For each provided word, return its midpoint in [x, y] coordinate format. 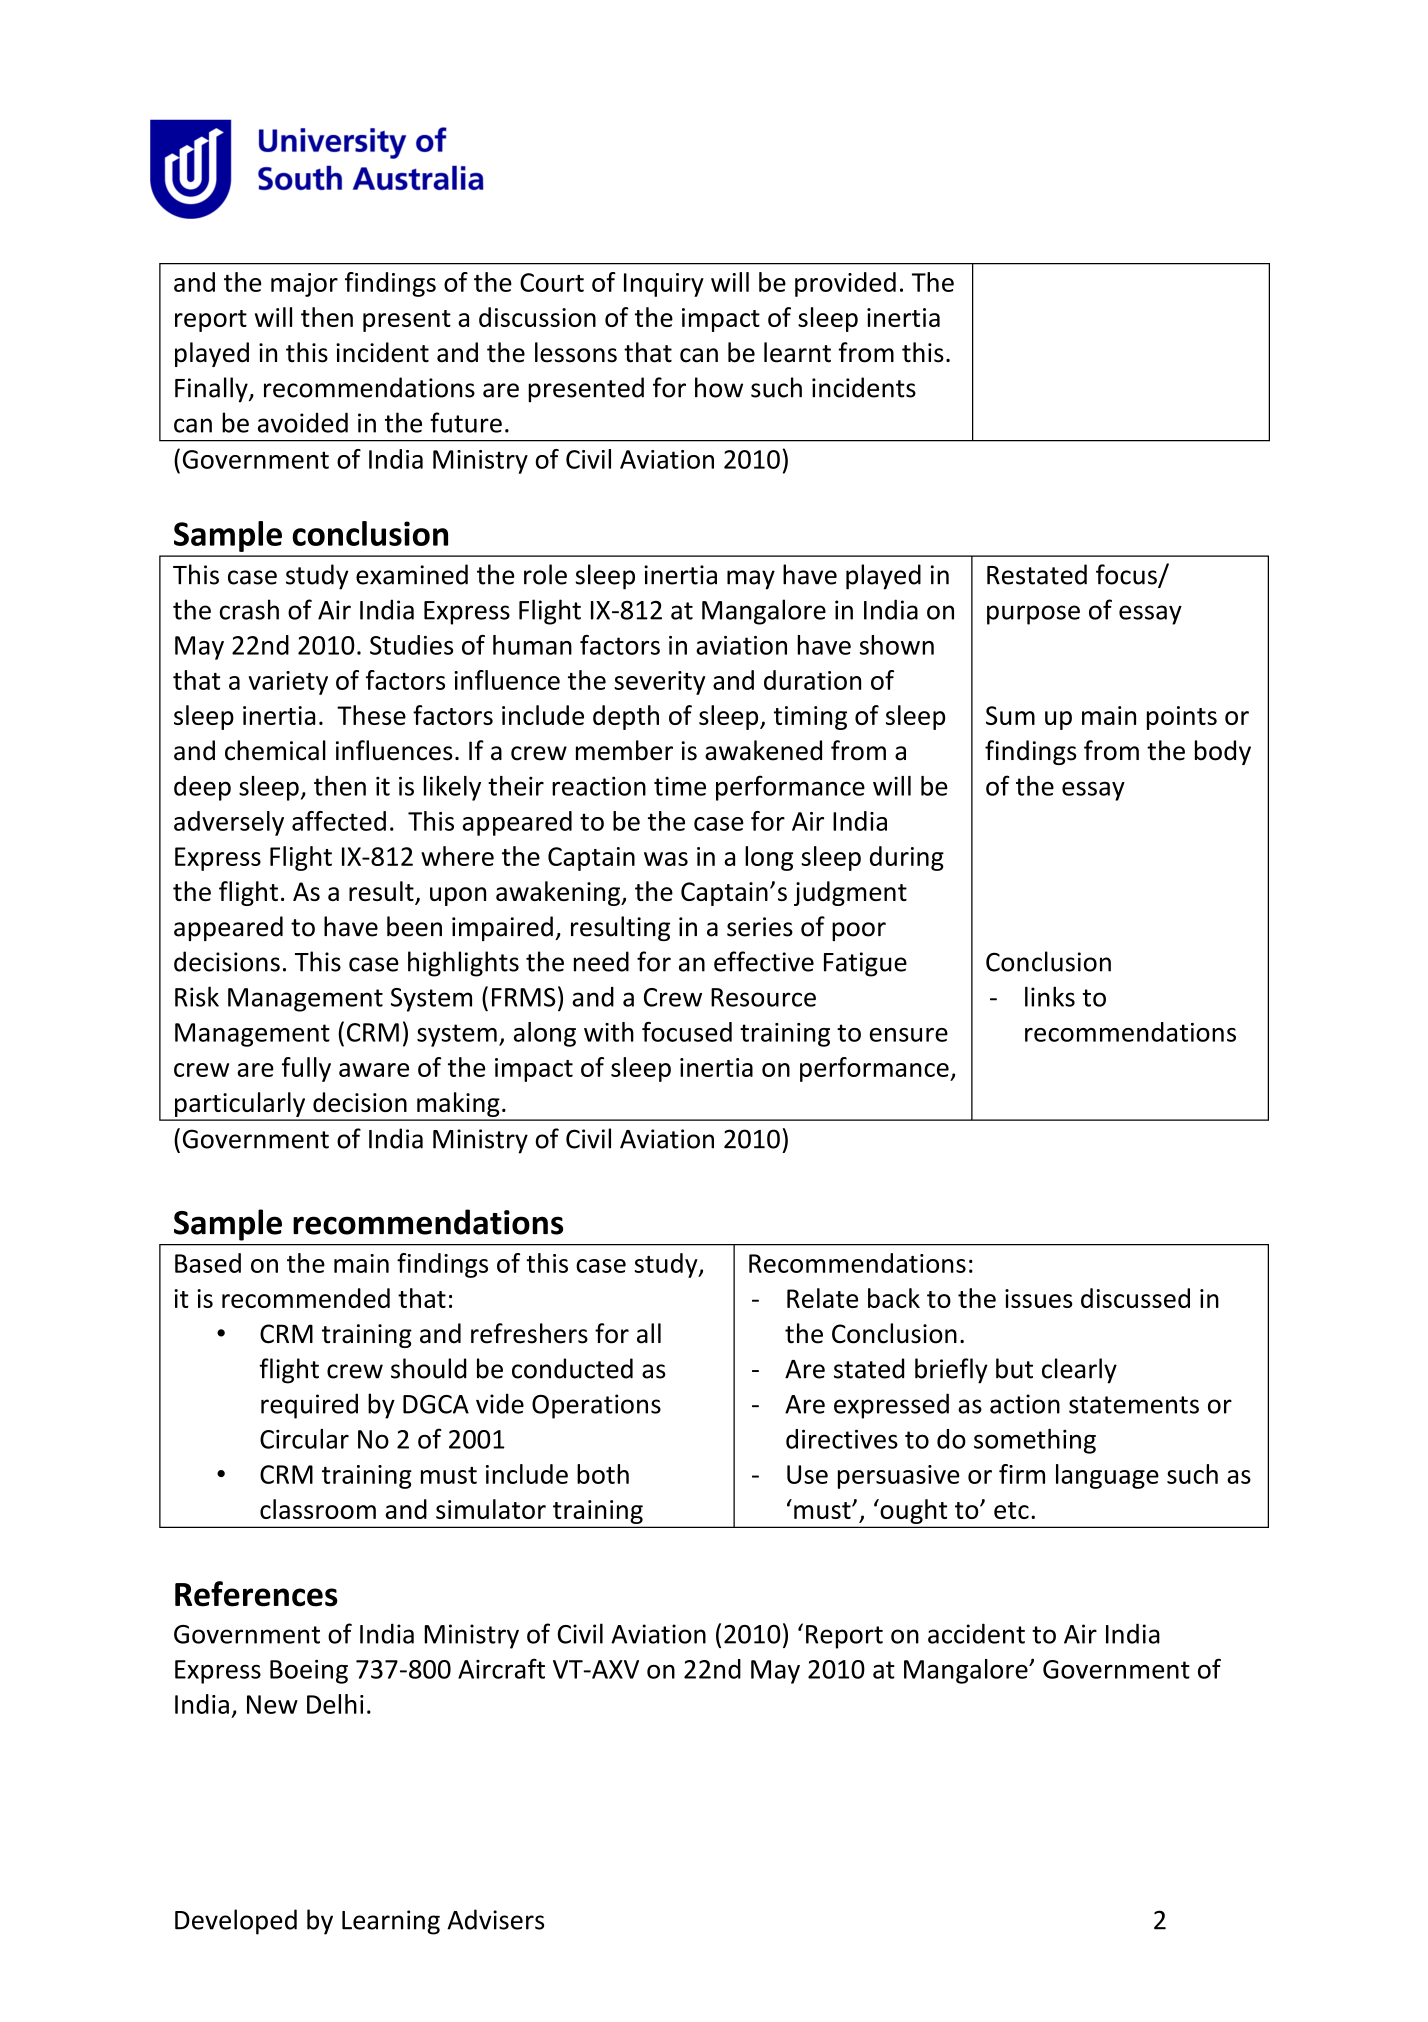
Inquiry [664, 285]
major [304, 285]
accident [976, 1633]
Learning [391, 1922]
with [609, 1032]
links [1050, 996]
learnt [797, 352]
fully [306, 1069]
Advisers [495, 1919]
